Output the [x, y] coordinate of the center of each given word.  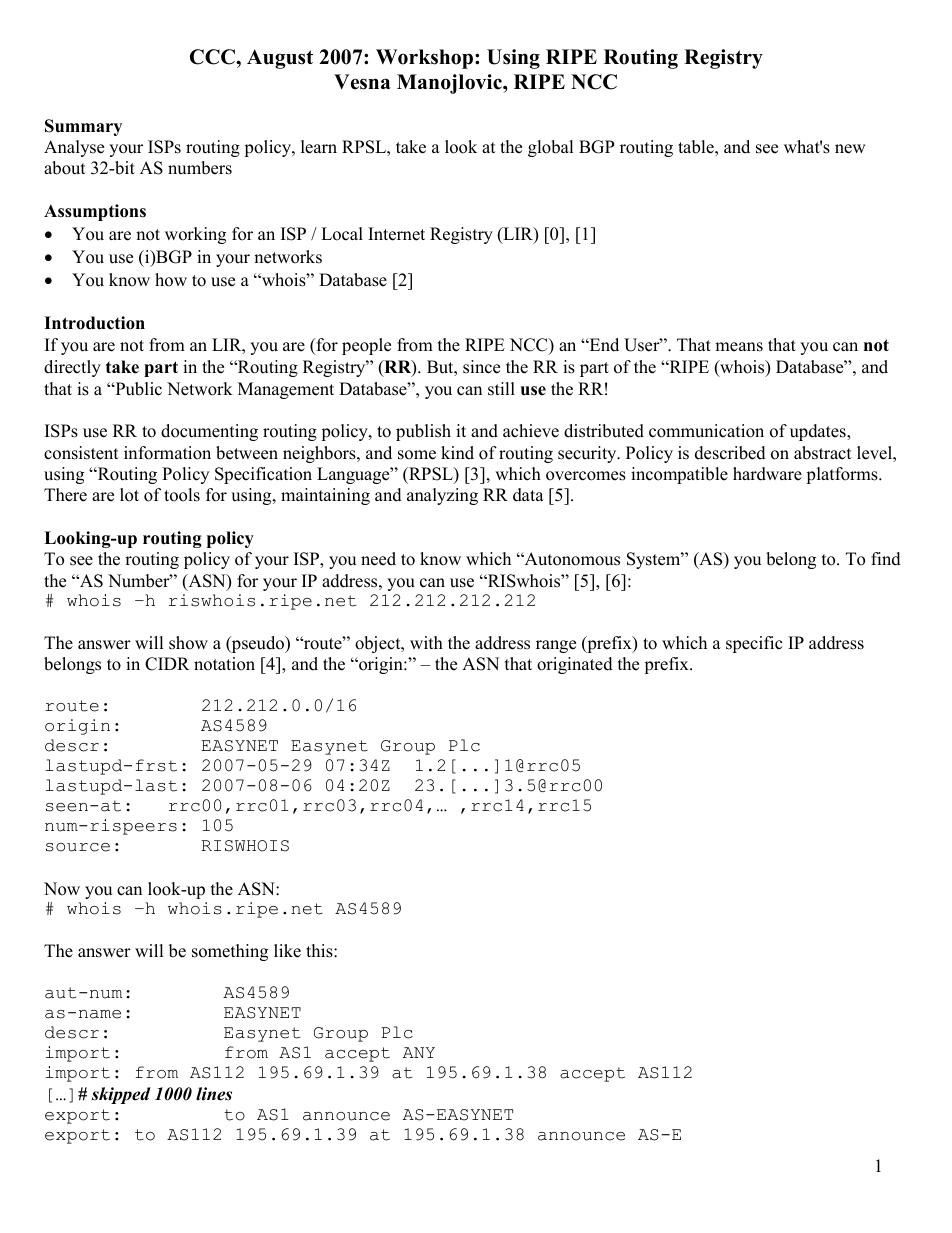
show [188, 643]
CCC [213, 57]
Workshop [426, 59]
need [378, 559]
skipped [121, 1095]
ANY [419, 1052]
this [320, 951]
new [850, 149]
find [886, 559]
